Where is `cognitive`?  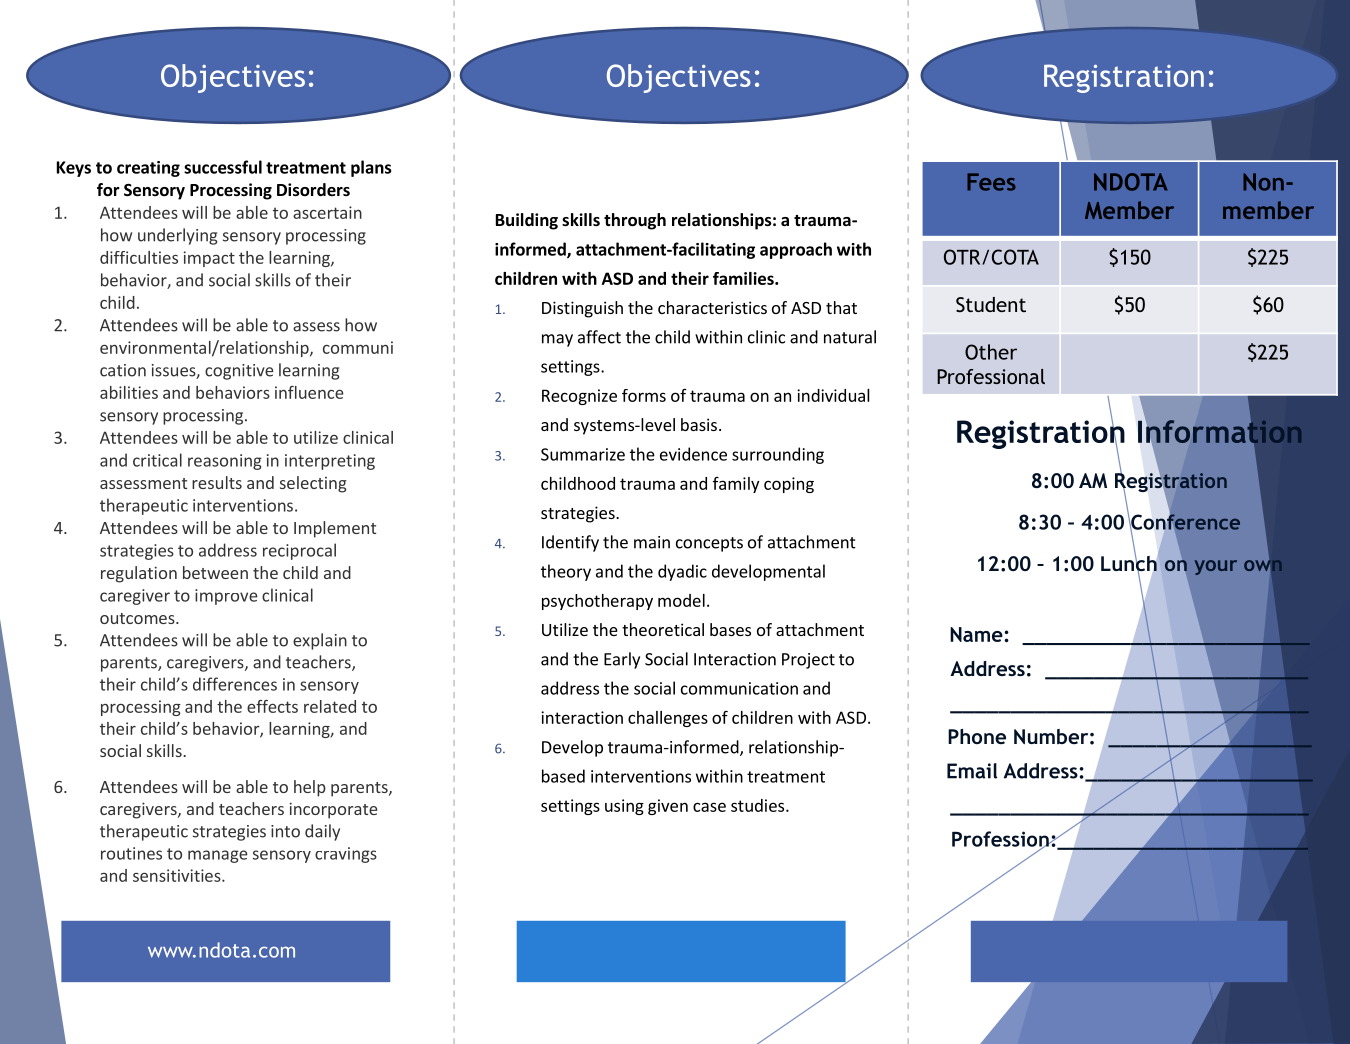
cognitive is located at coordinates (239, 372).
